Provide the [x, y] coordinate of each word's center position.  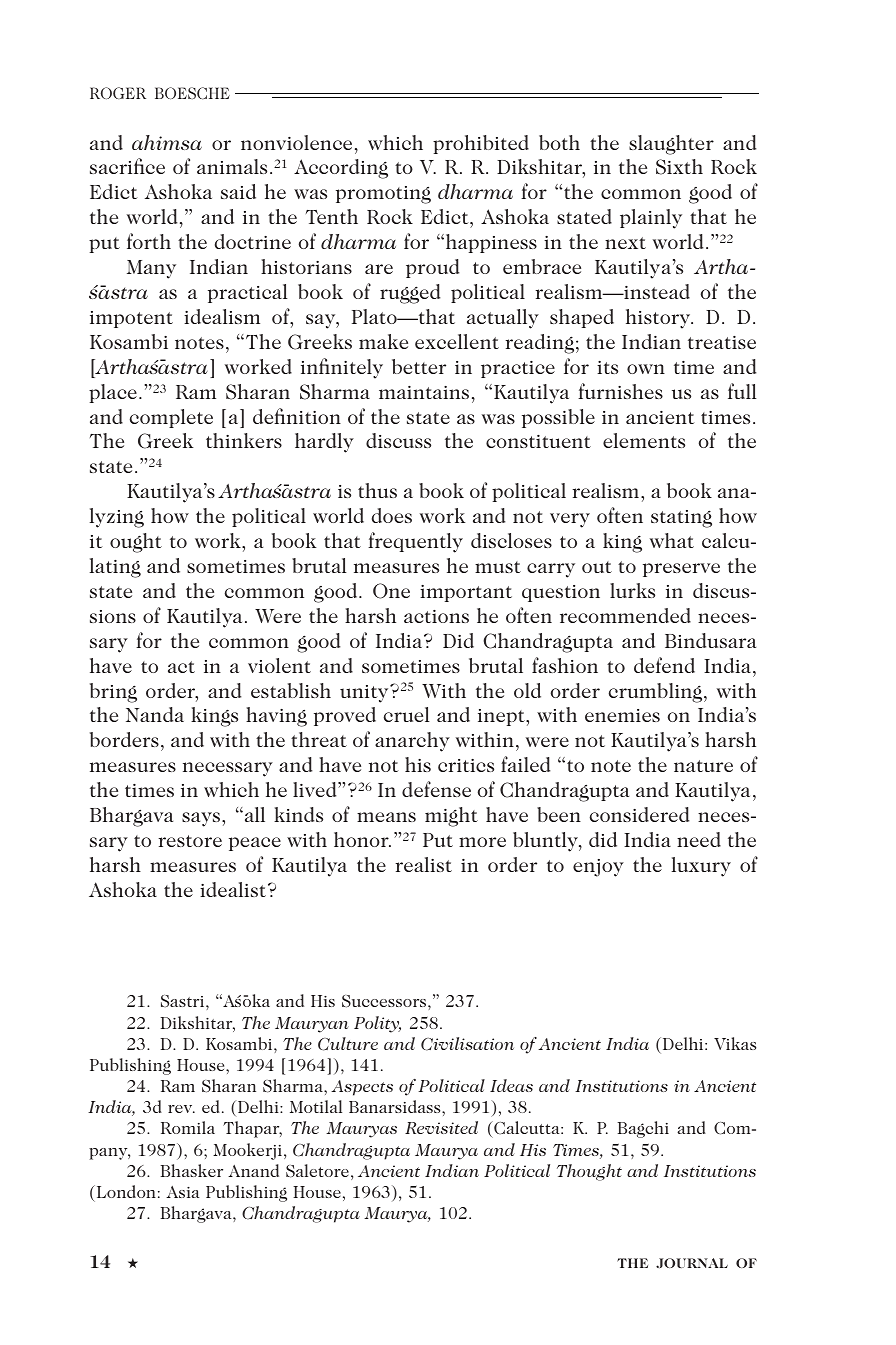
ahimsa [167, 142]
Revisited [441, 1127]
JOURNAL [692, 1263]
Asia [183, 1192]
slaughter [671, 145]
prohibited [481, 144]
